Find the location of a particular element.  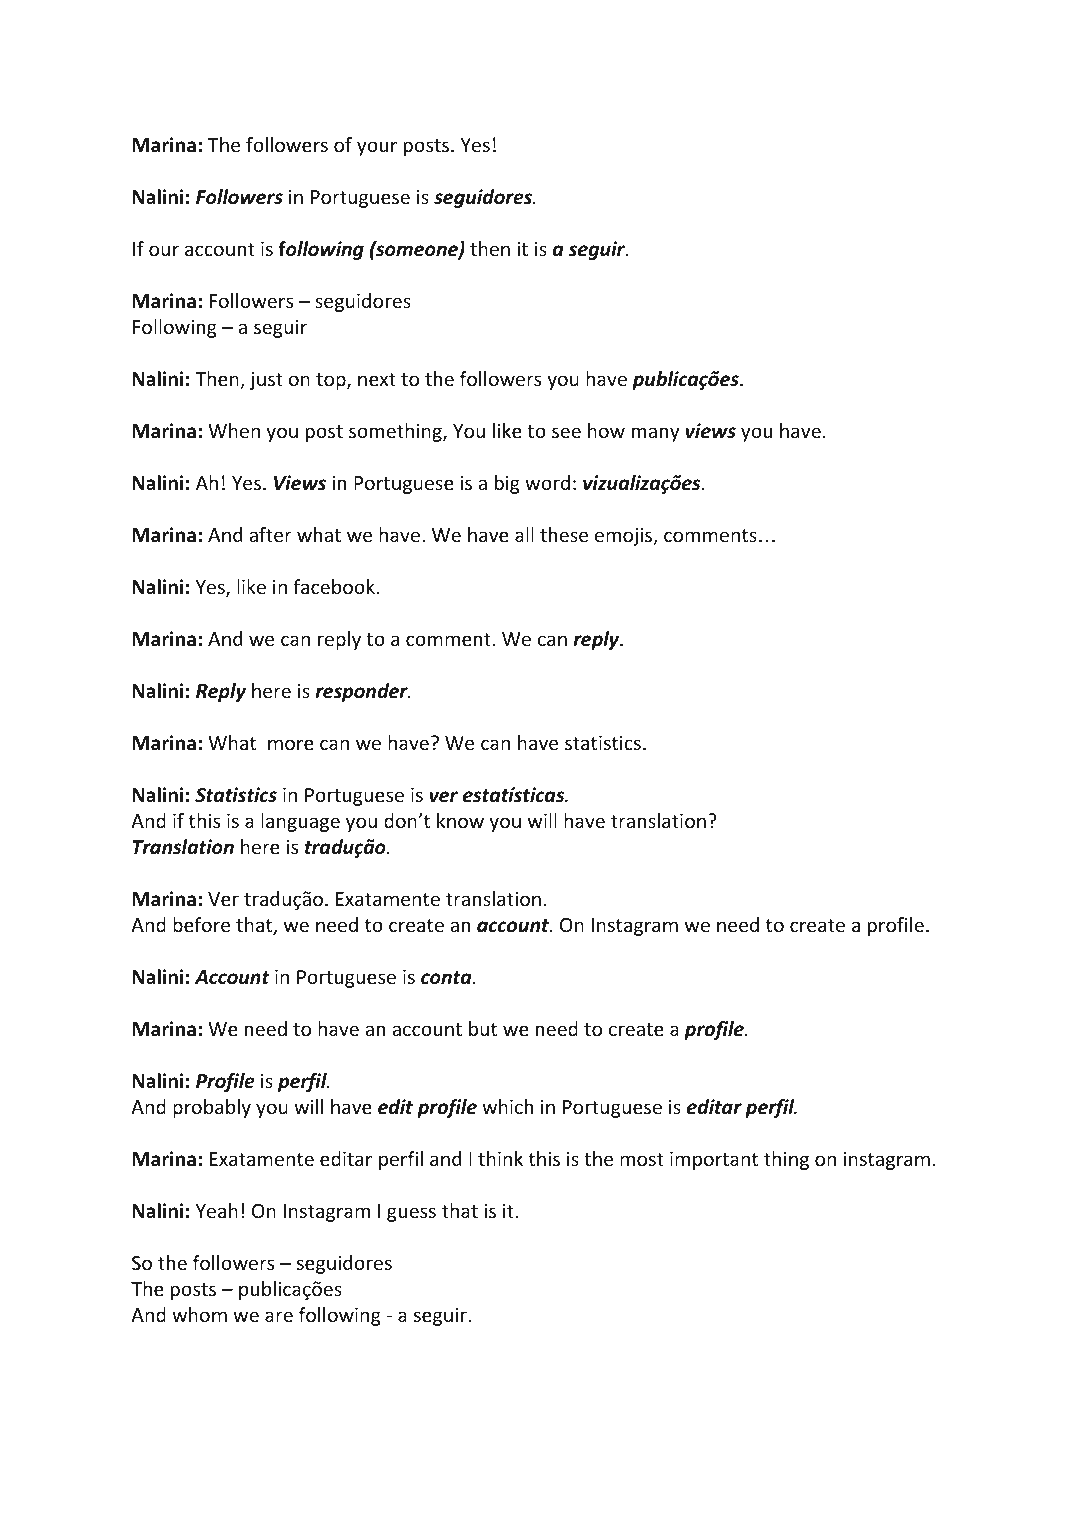

know is located at coordinates (460, 820).
